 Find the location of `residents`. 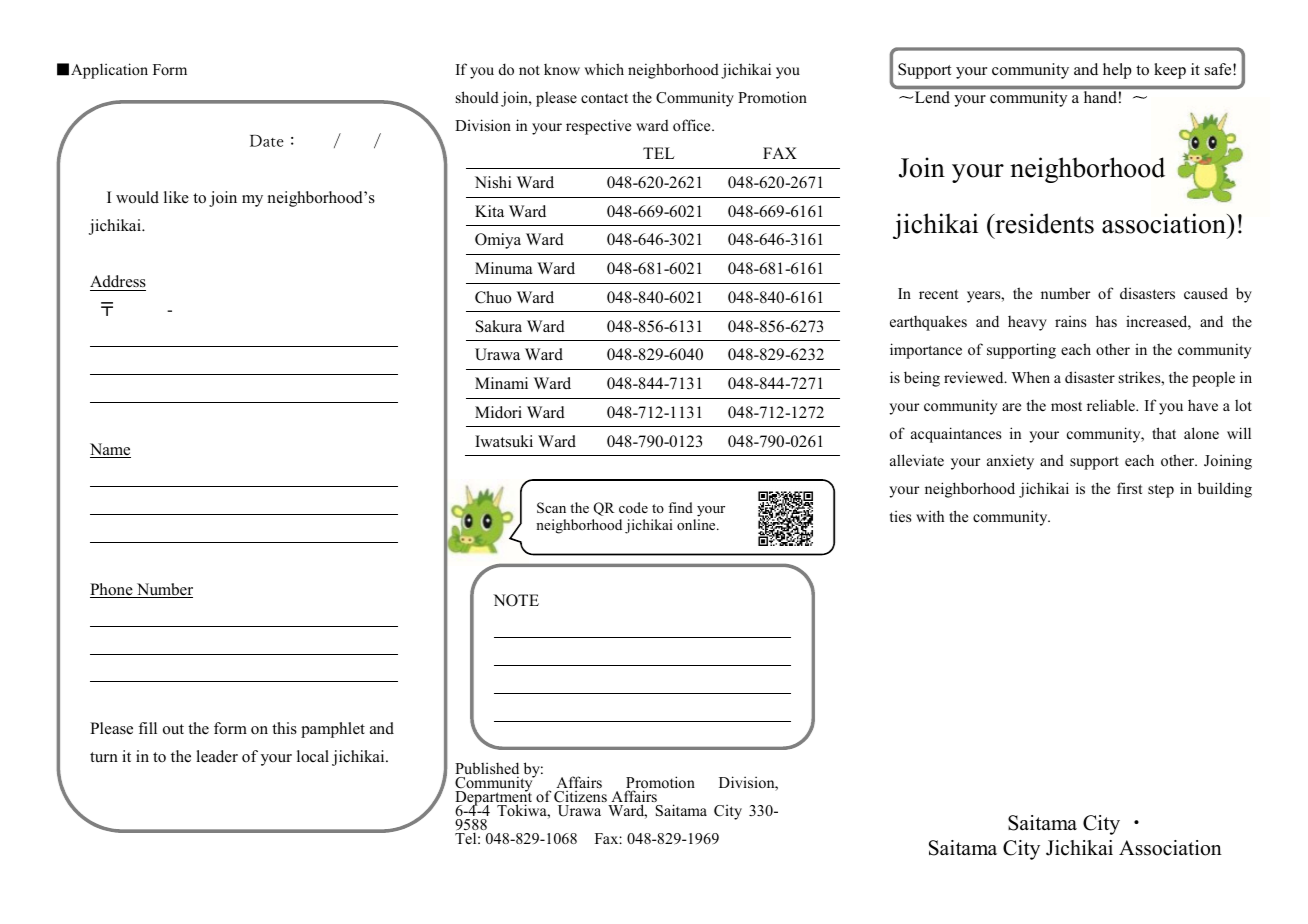

residents is located at coordinates (1043, 223).
